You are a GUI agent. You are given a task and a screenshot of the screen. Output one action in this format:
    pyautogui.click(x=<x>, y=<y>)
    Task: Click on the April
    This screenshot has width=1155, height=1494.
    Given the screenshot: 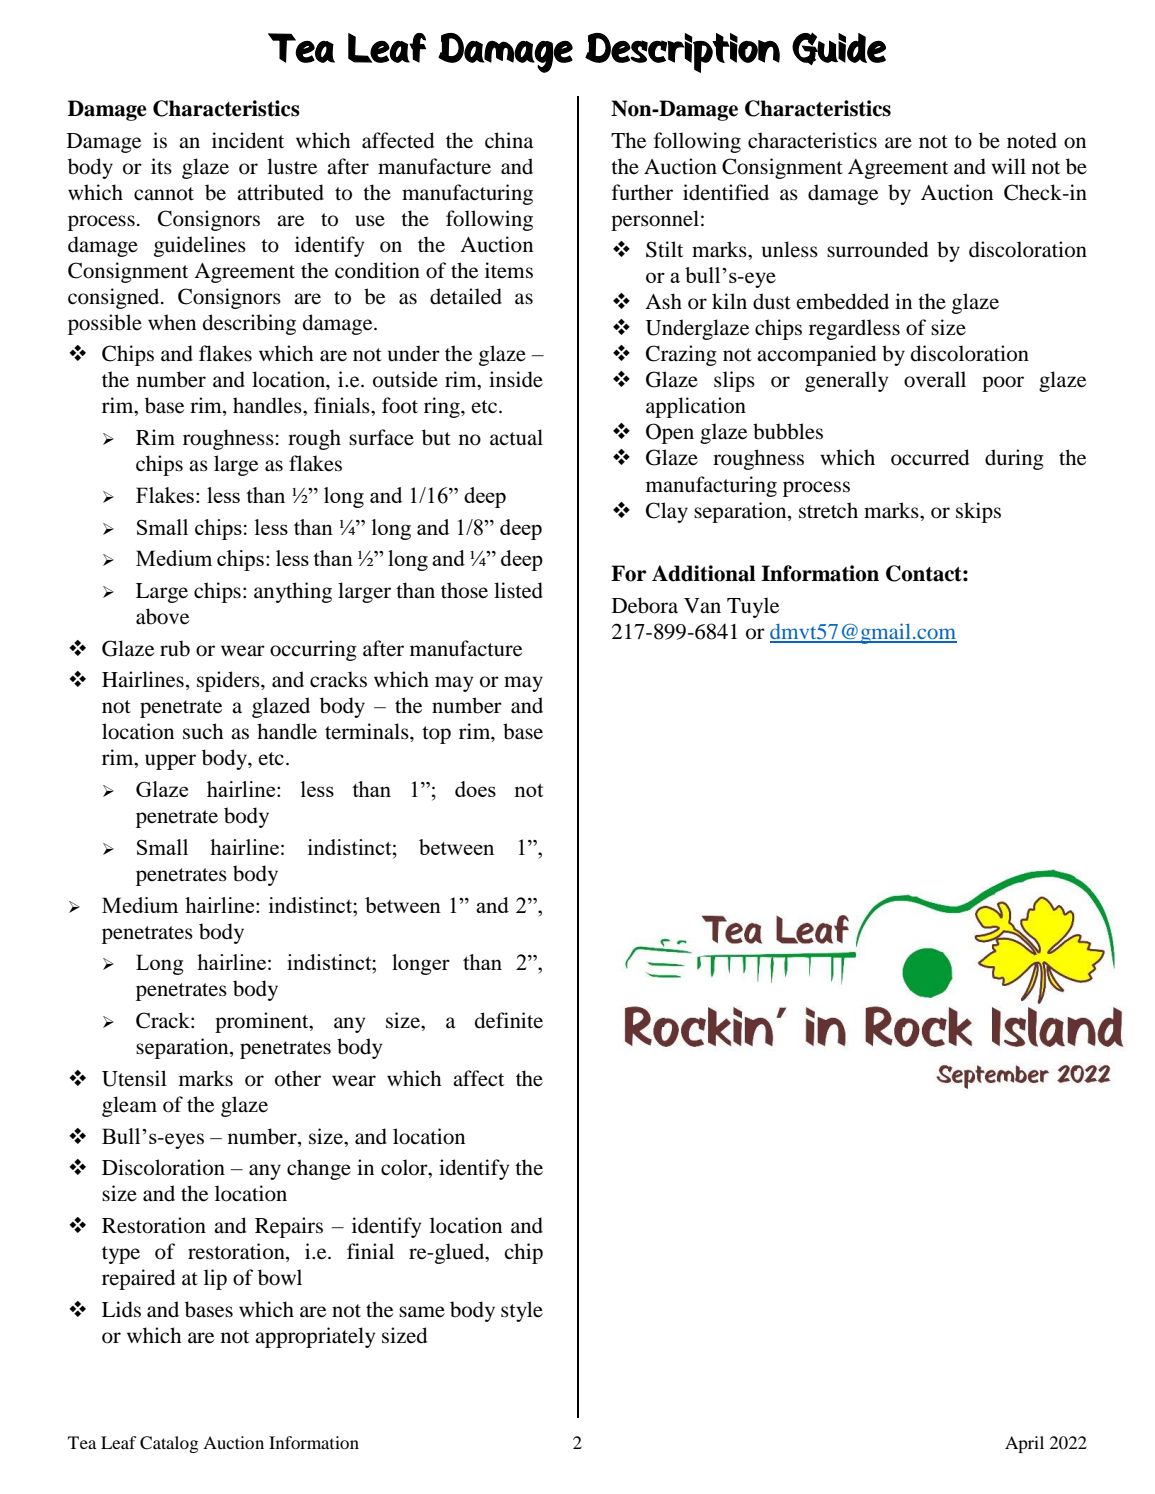 What is the action you would take?
    pyautogui.click(x=1024, y=1444)
